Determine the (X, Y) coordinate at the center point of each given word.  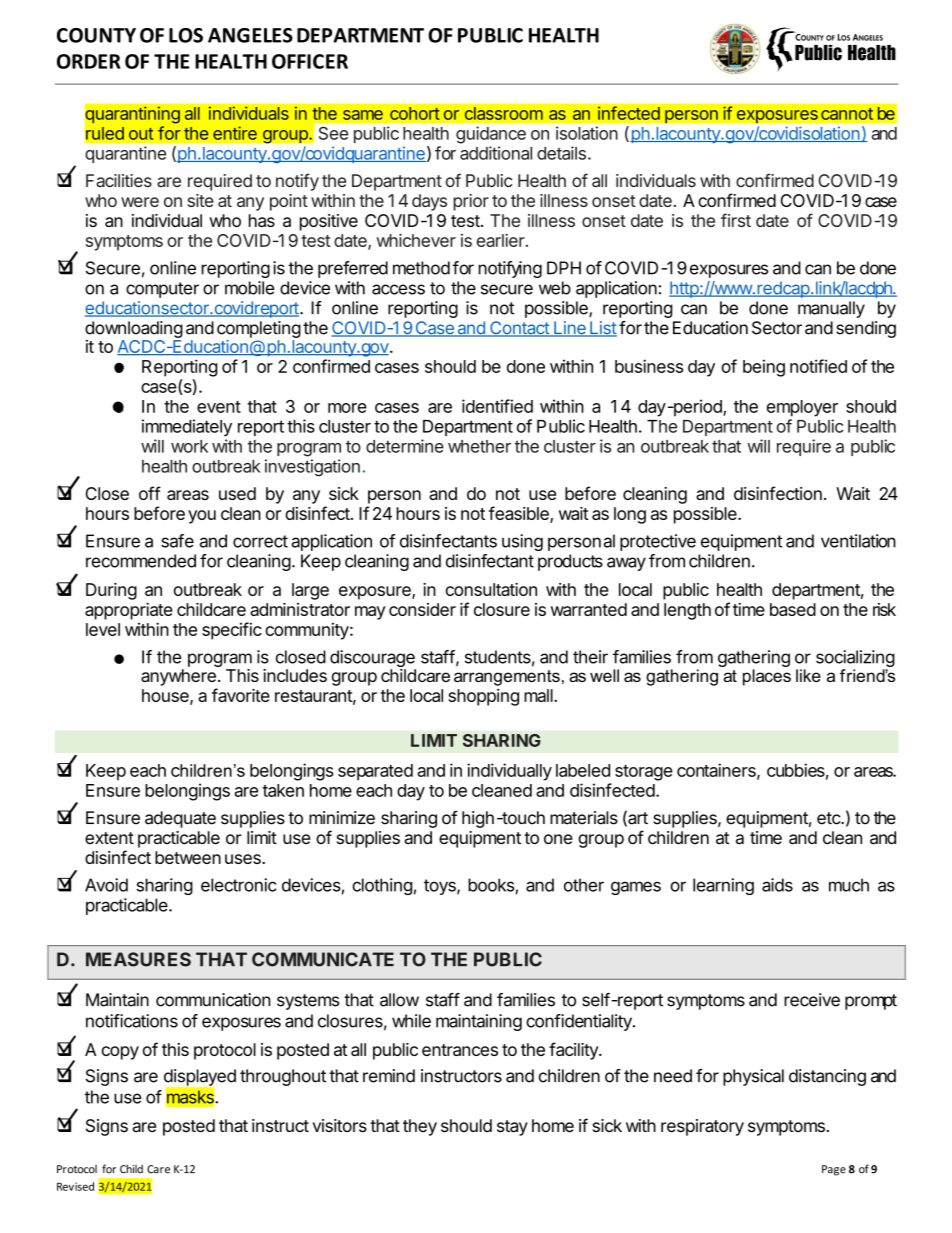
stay (512, 1128)
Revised (75, 1186)
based (793, 609)
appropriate (129, 611)
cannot (847, 114)
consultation (491, 589)
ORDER (88, 61)
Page (834, 1170)
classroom (504, 113)
